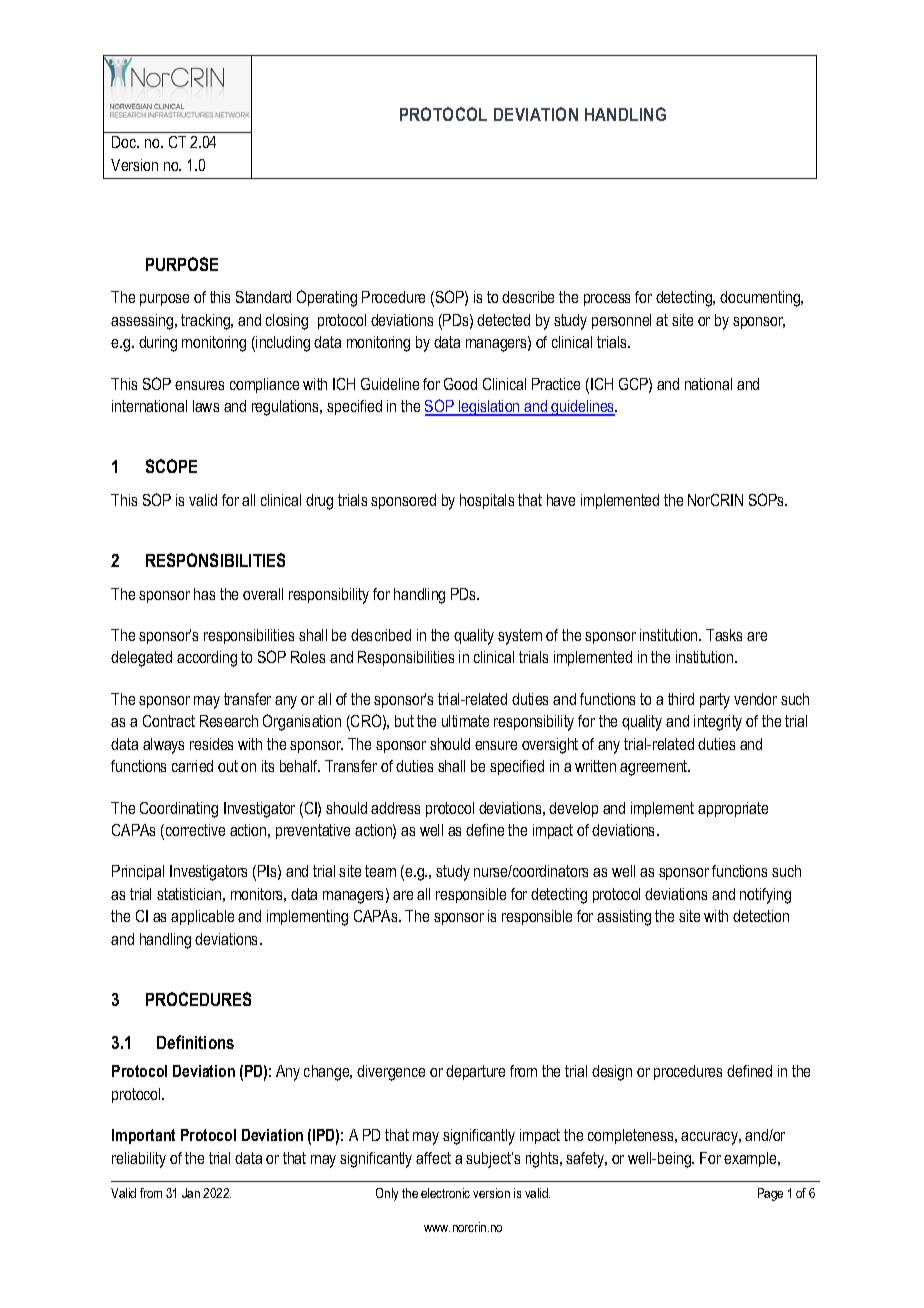 This screenshot has width=924, height=1308. Describe the element at coordinates (202, 917) in the screenshot. I see `applicable` at that location.
